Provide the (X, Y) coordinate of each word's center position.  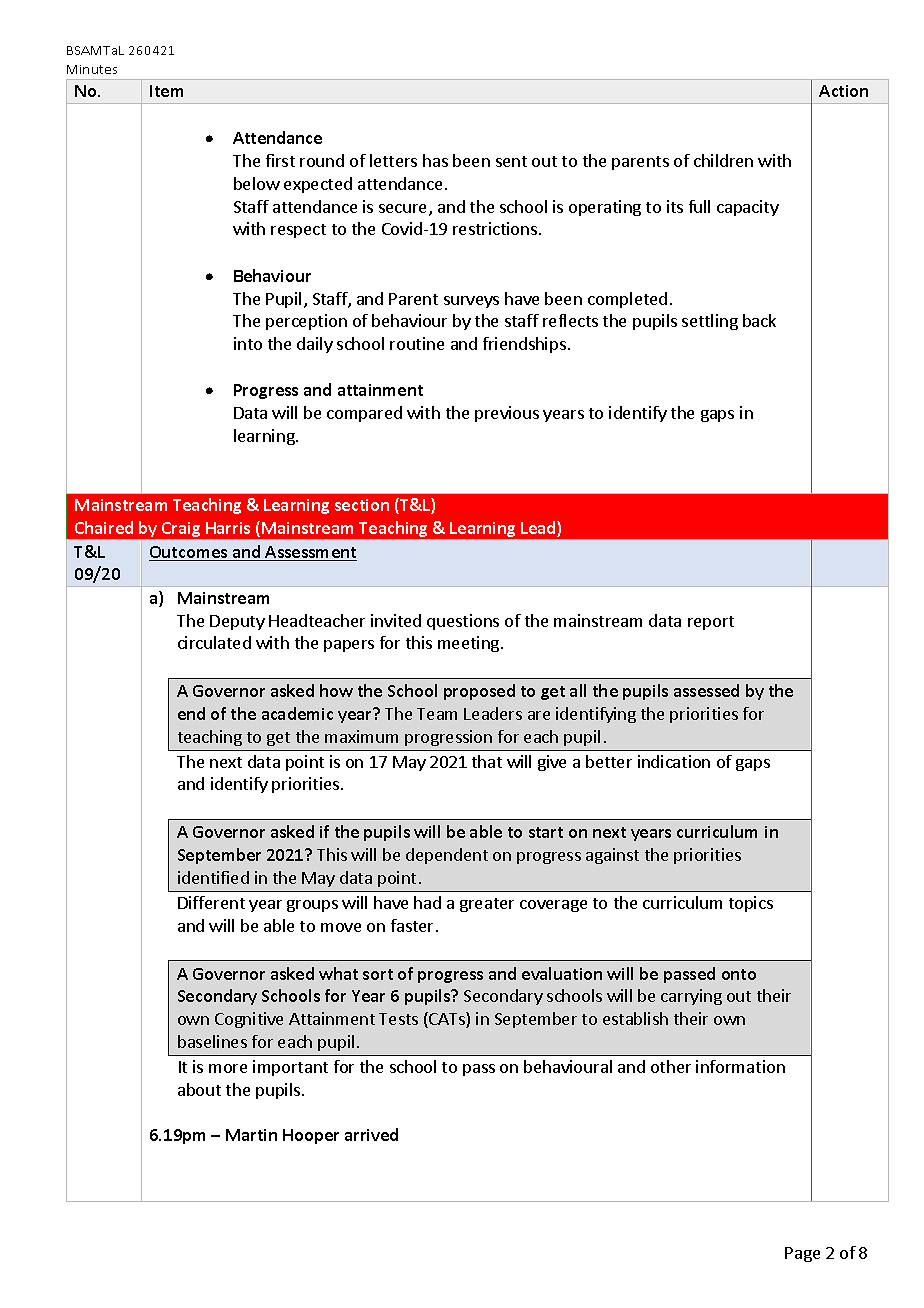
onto (739, 974)
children (723, 160)
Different (211, 902)
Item (166, 91)
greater (487, 905)
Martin (251, 1135)
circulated (214, 642)
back (759, 320)
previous (507, 414)
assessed (706, 690)
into (248, 343)
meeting (470, 644)
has (435, 160)
